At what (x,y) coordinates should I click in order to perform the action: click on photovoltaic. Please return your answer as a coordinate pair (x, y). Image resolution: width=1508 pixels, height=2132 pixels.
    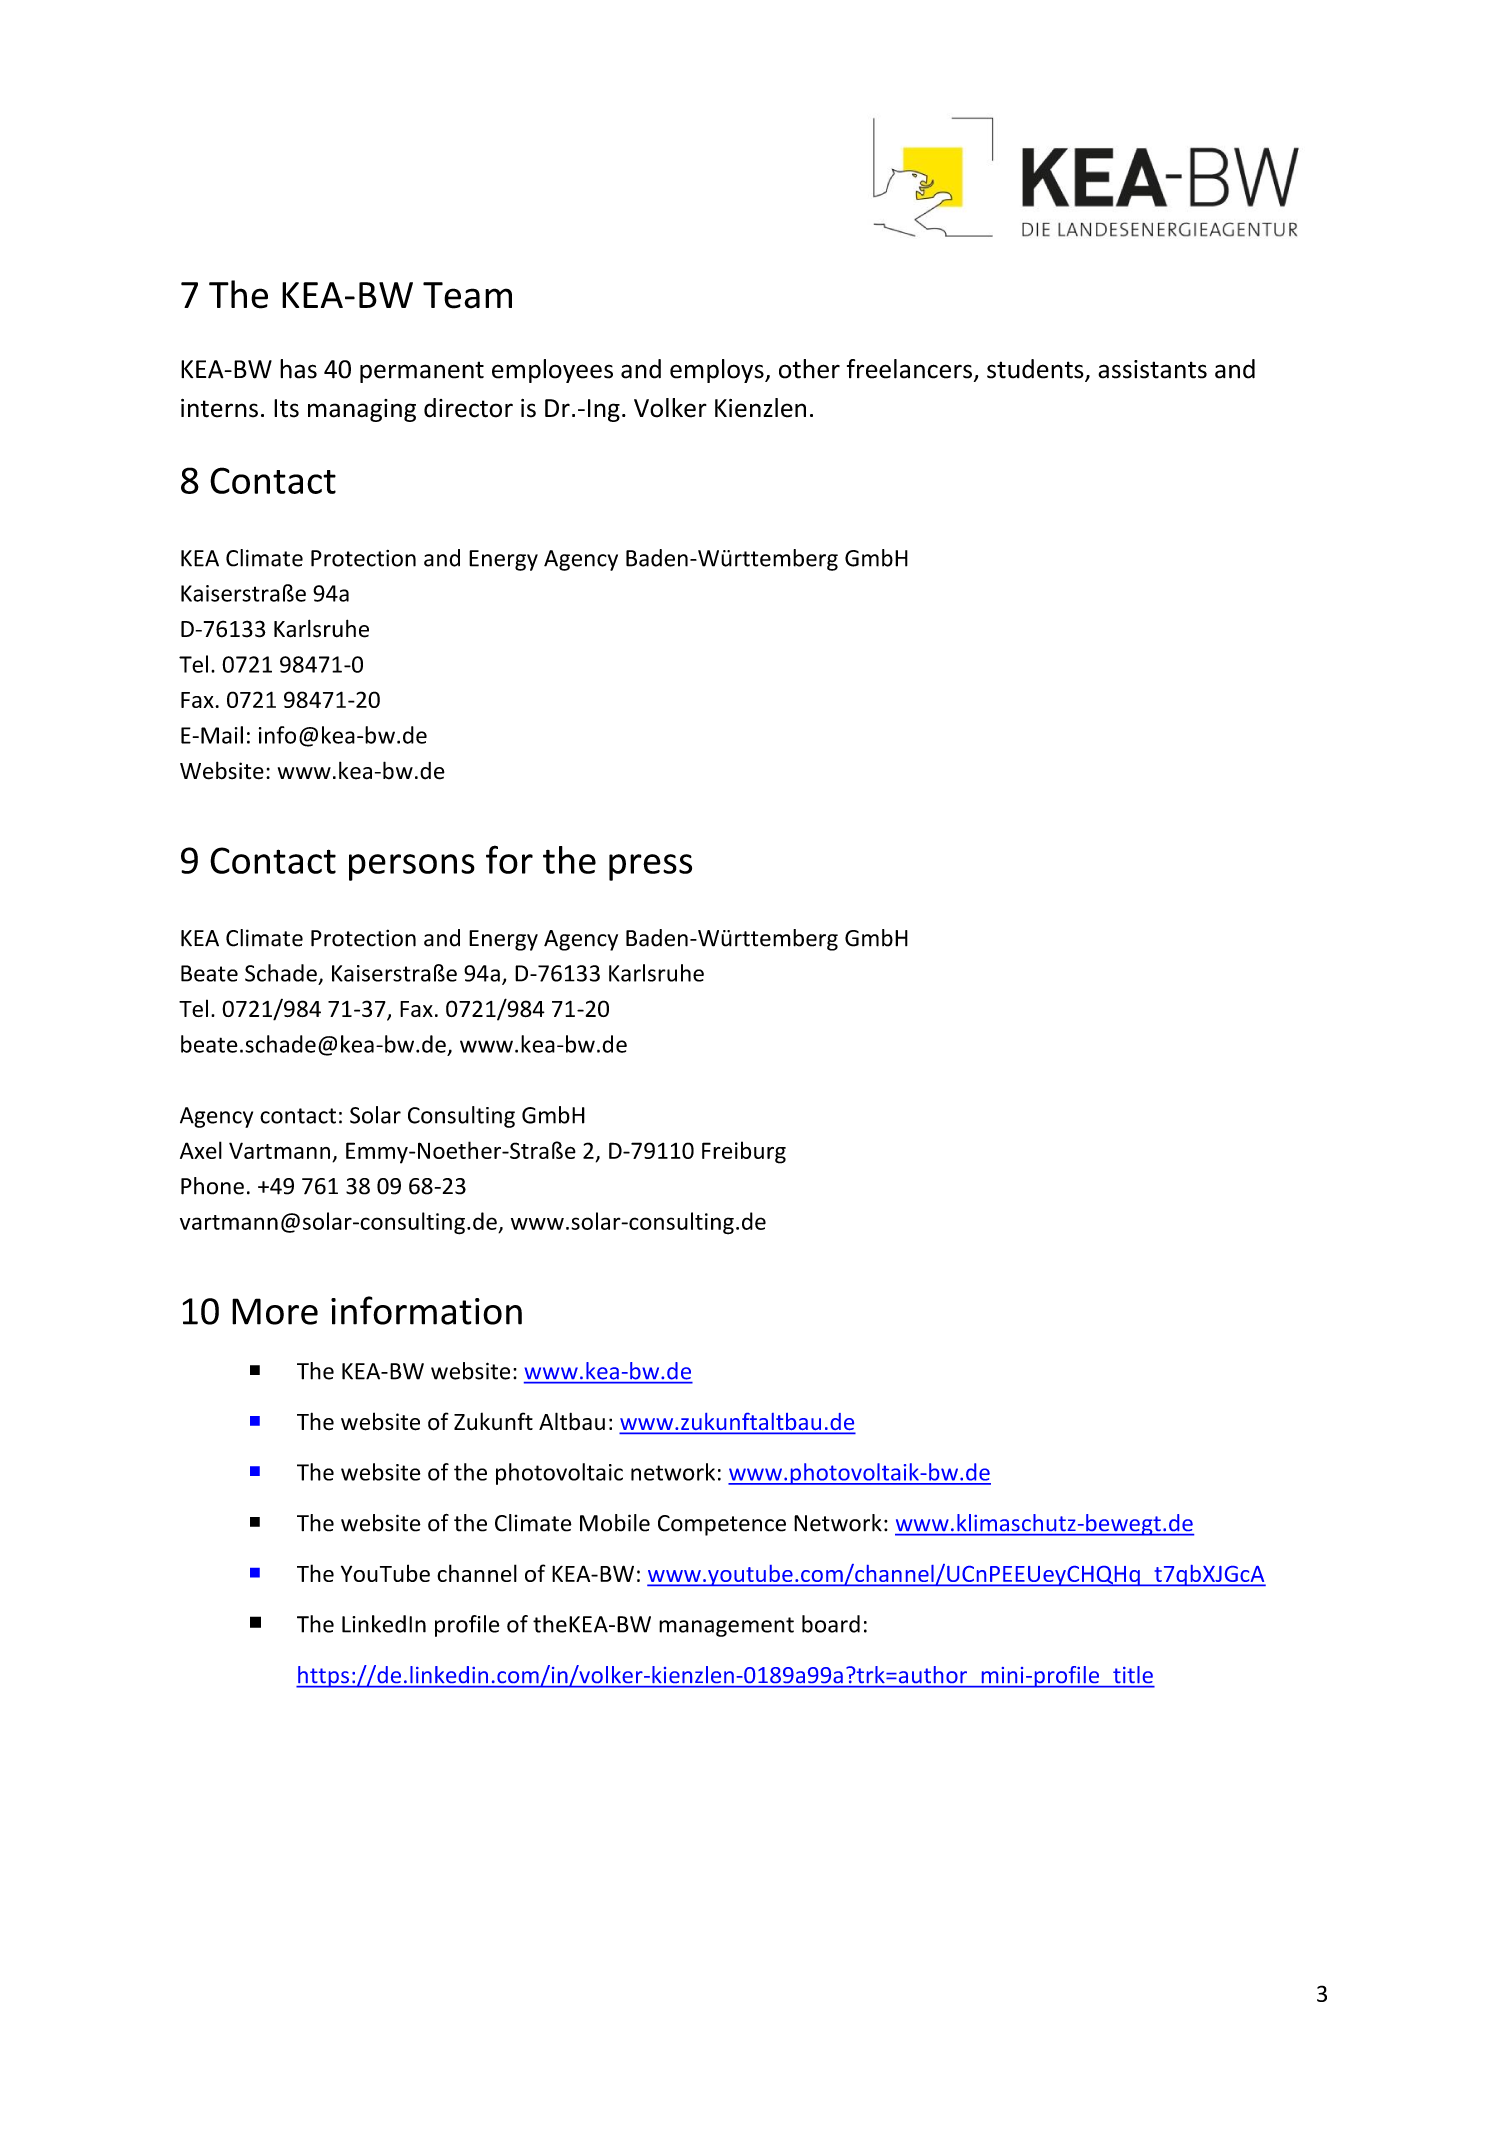
    Looking at the image, I should click on (559, 1474).
